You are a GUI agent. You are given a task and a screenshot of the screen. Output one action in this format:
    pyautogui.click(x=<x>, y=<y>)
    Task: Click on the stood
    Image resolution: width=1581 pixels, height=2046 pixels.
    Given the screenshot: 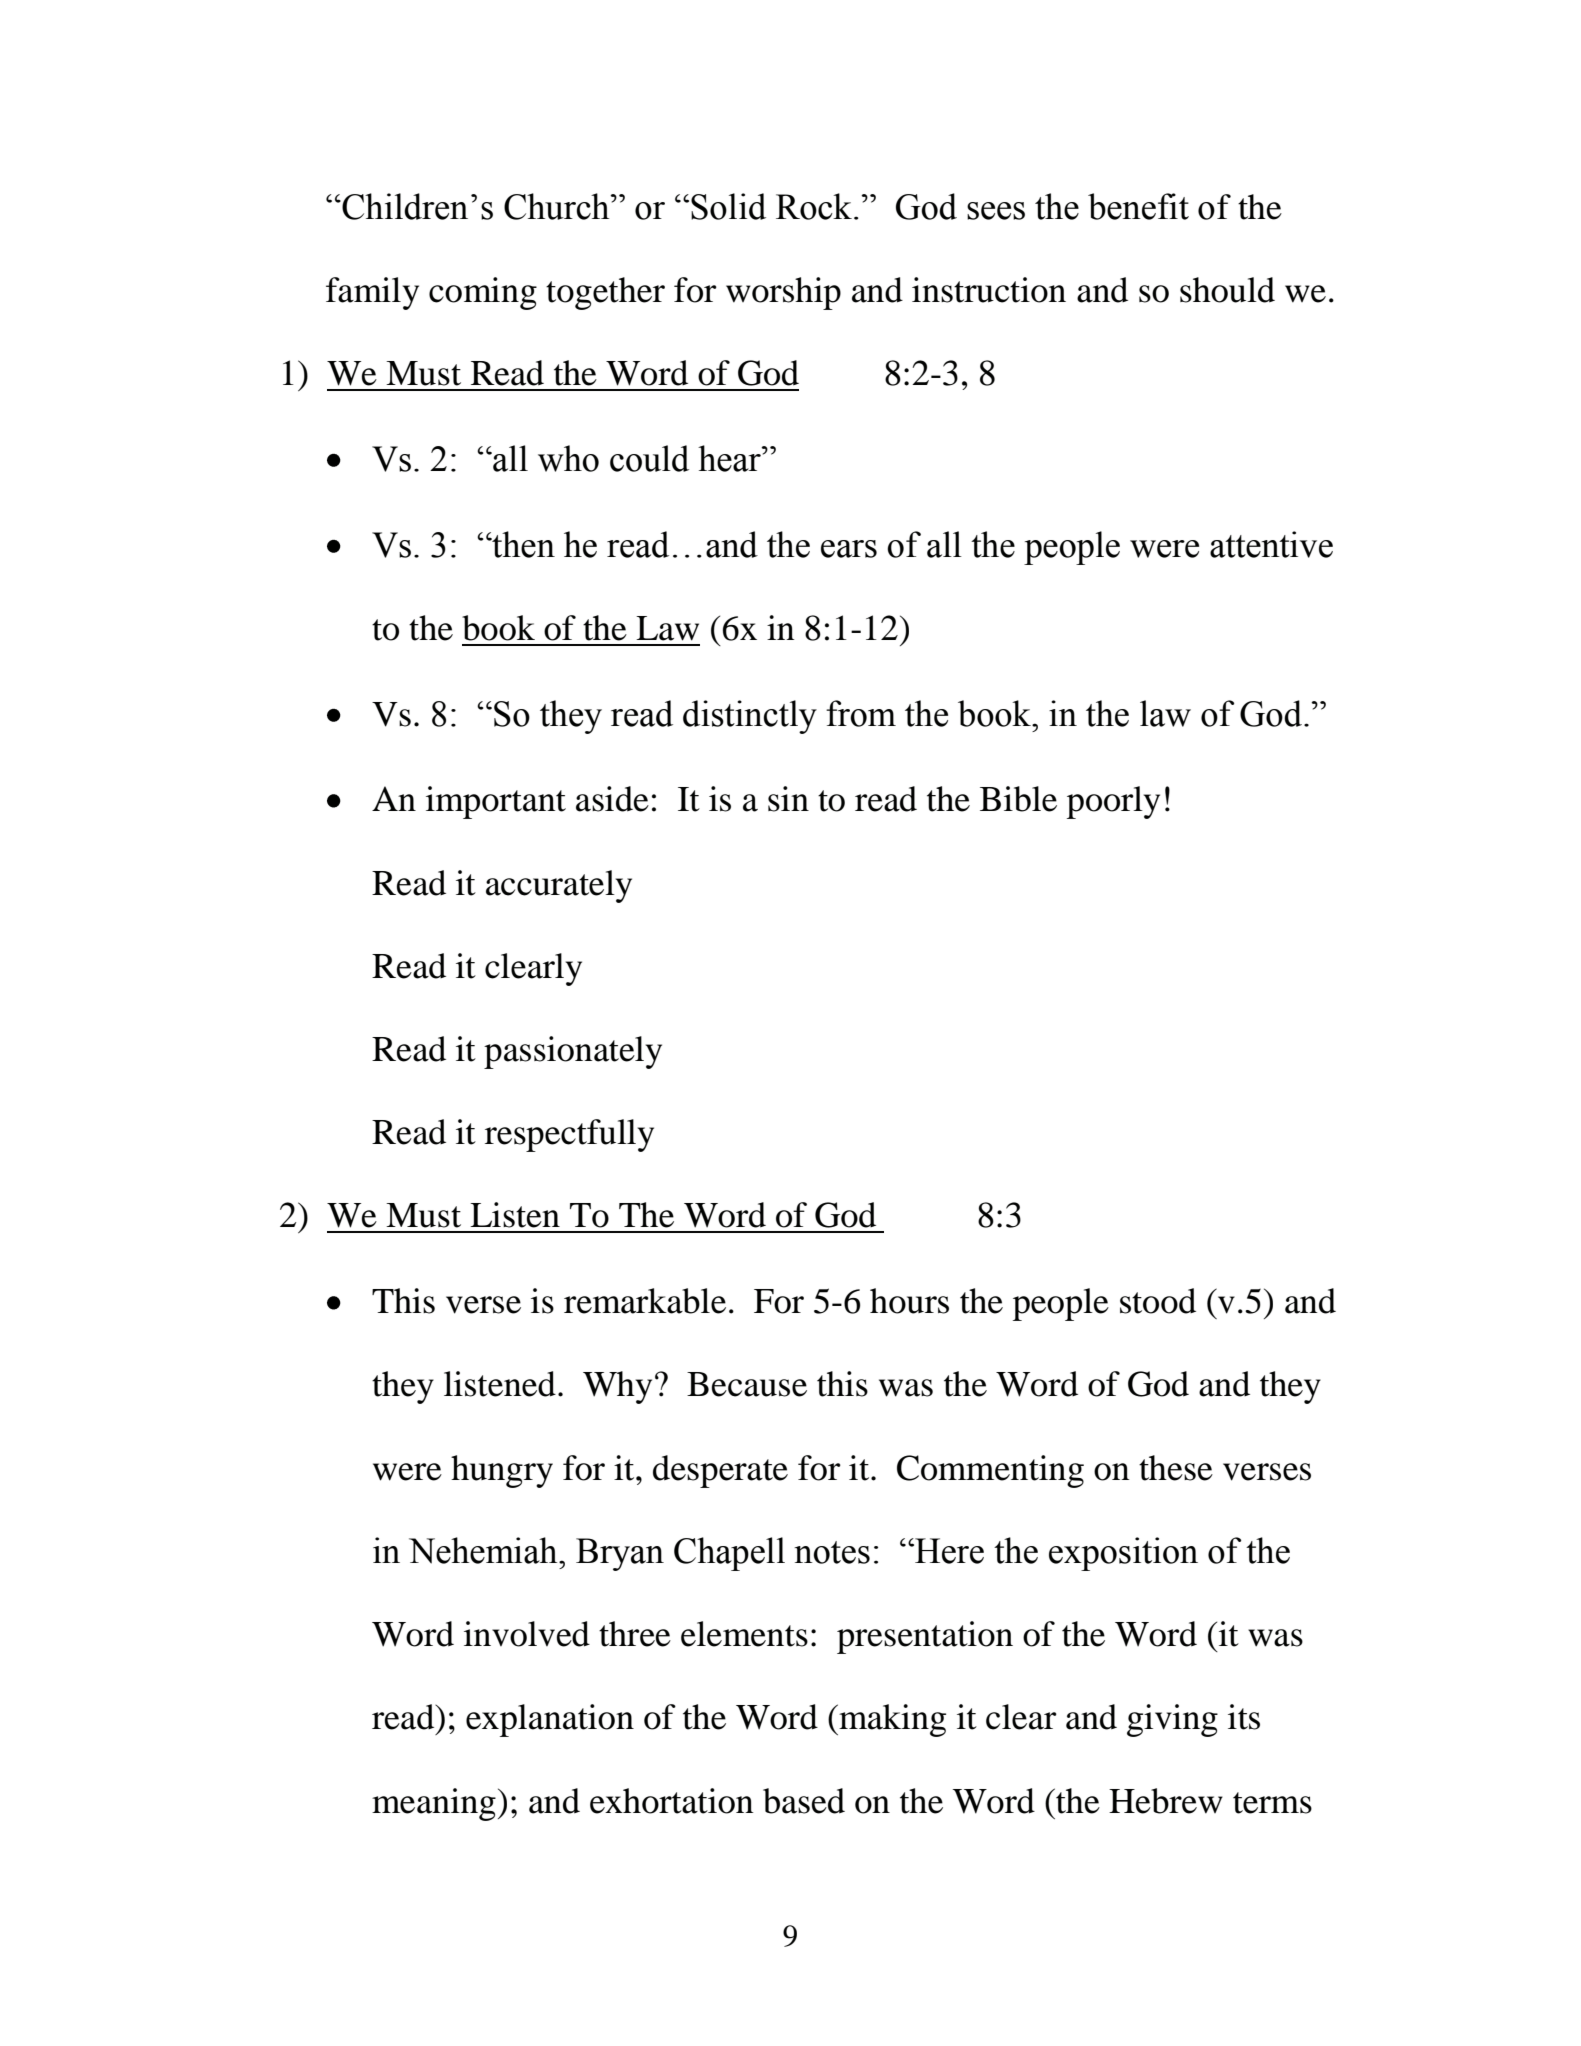 What is the action you would take?
    pyautogui.click(x=1158, y=1301)
